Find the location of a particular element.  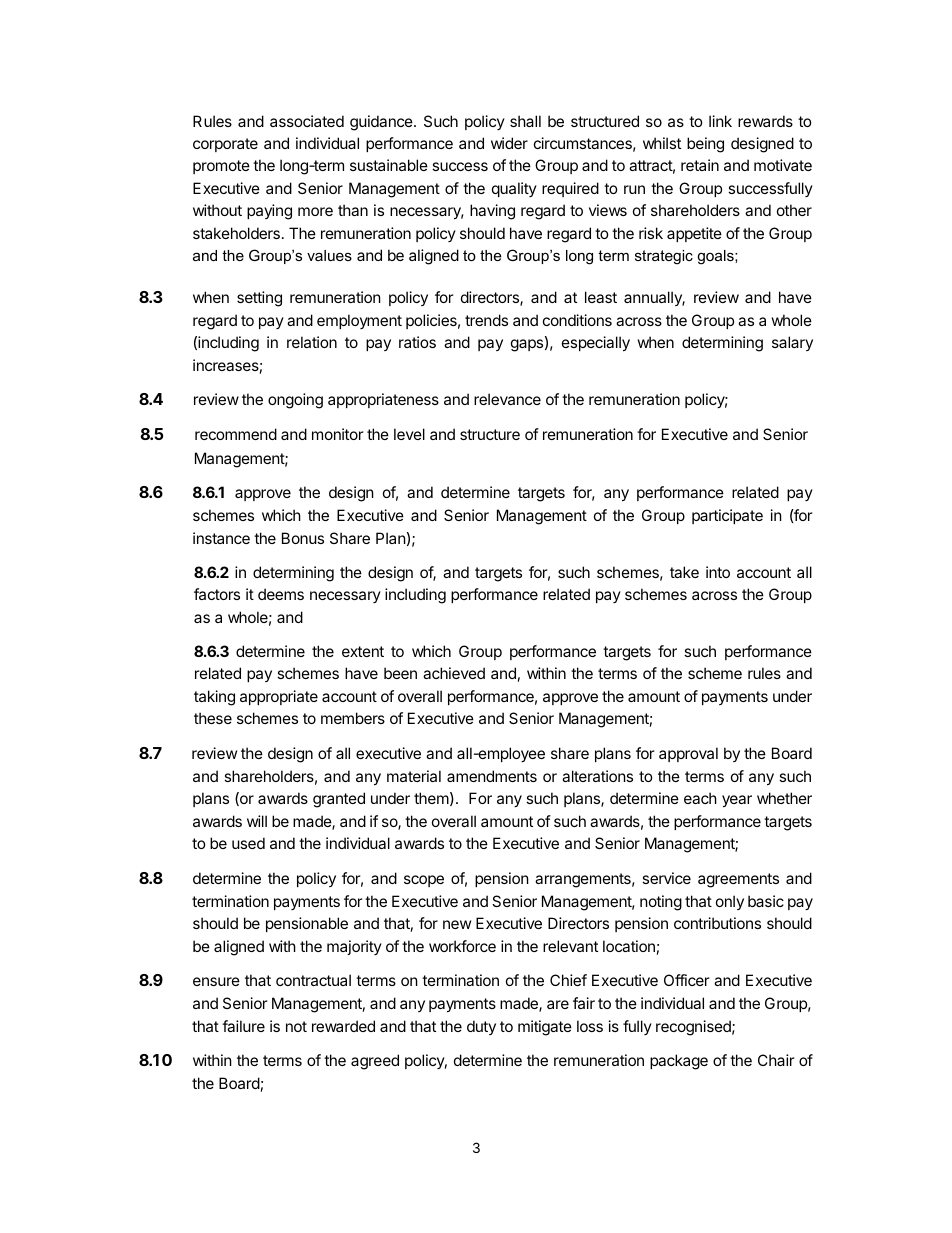

achieved is located at coordinates (454, 673).
